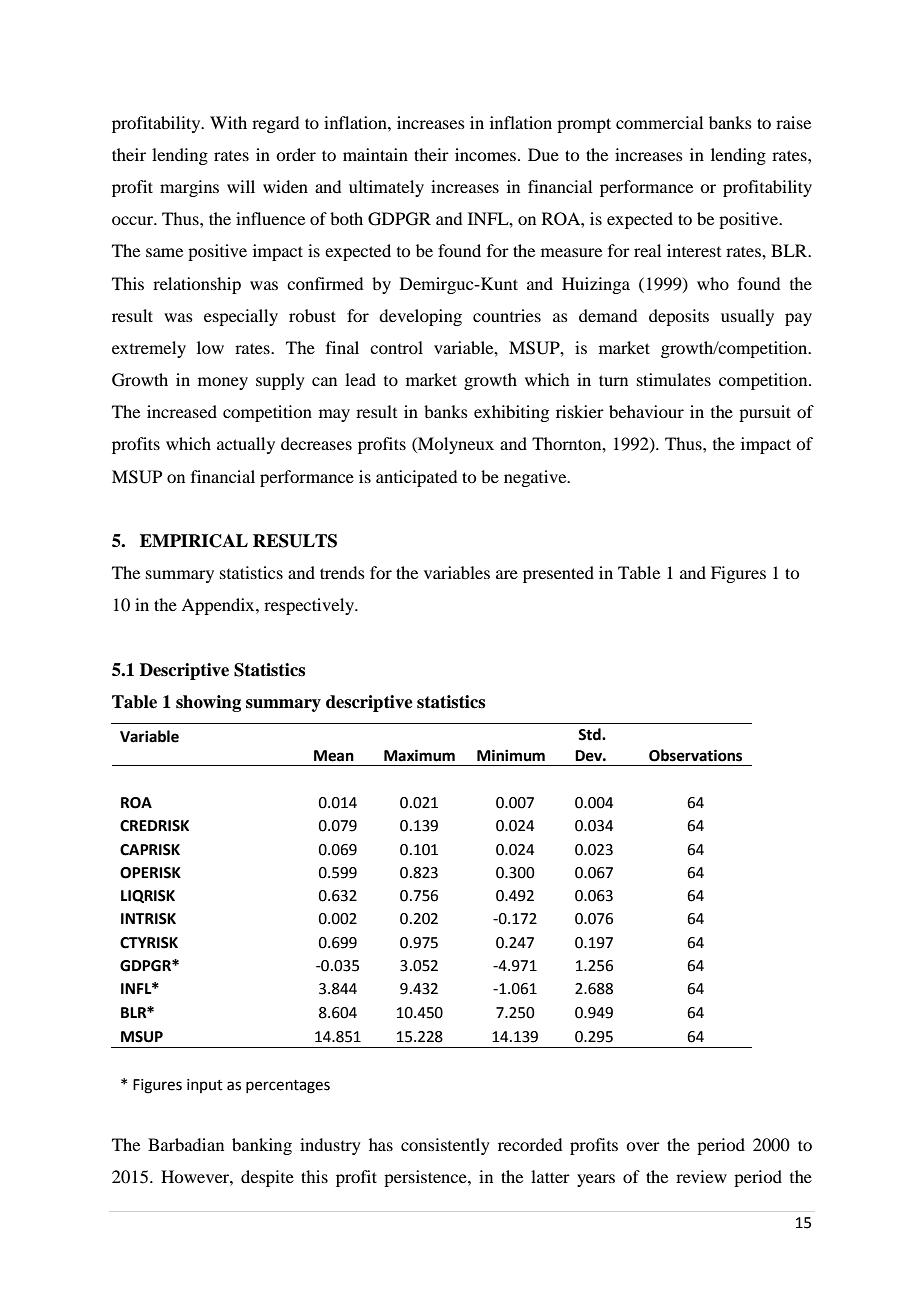 This screenshot has height=1308, width=924. Describe the element at coordinates (228, 122) in the screenshot. I see `With` at that location.
